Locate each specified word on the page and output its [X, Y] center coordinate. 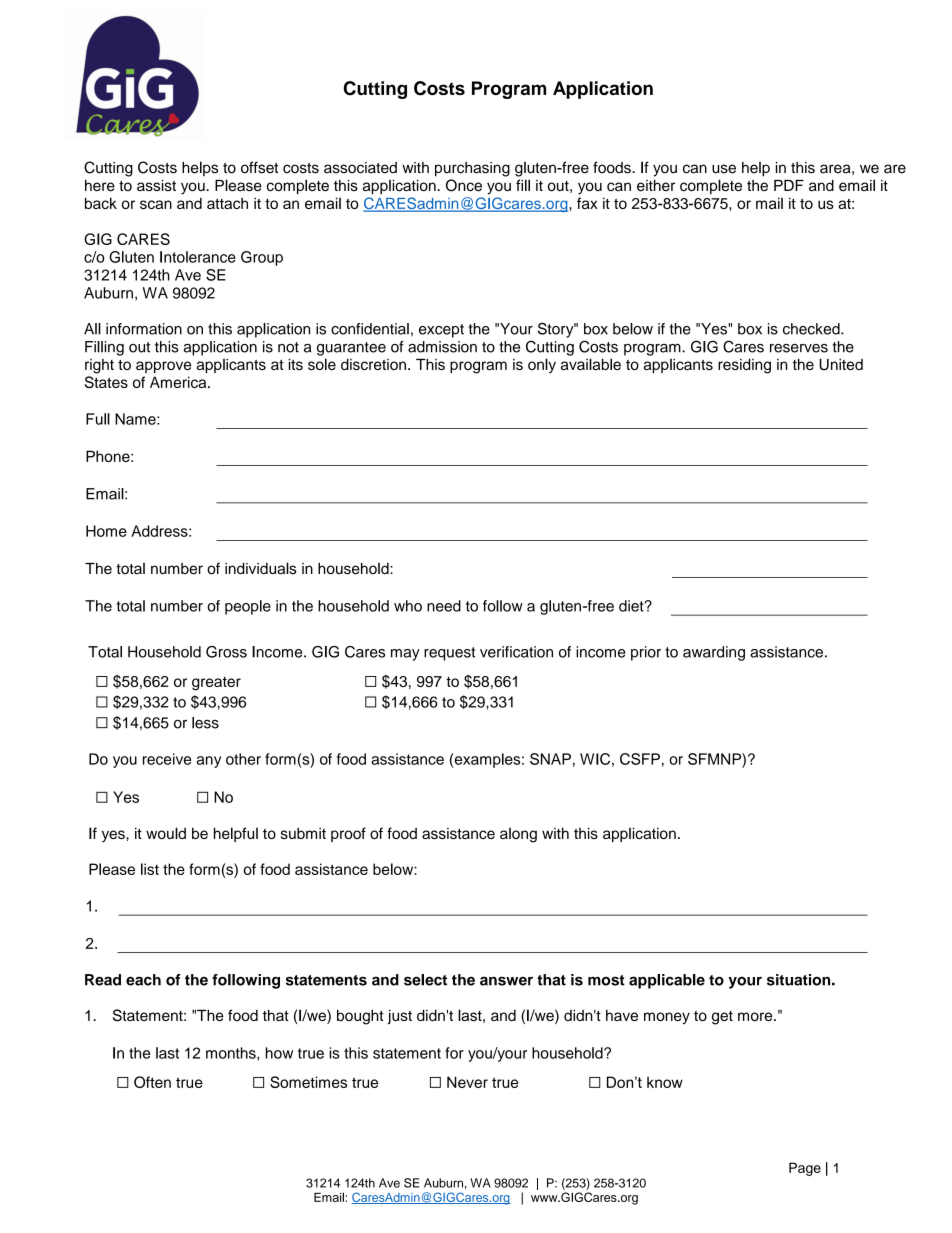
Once [464, 185]
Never [467, 1082]
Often [152, 1082]
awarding [714, 653]
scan [156, 204]
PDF [789, 185]
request [449, 654]
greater [216, 684]
